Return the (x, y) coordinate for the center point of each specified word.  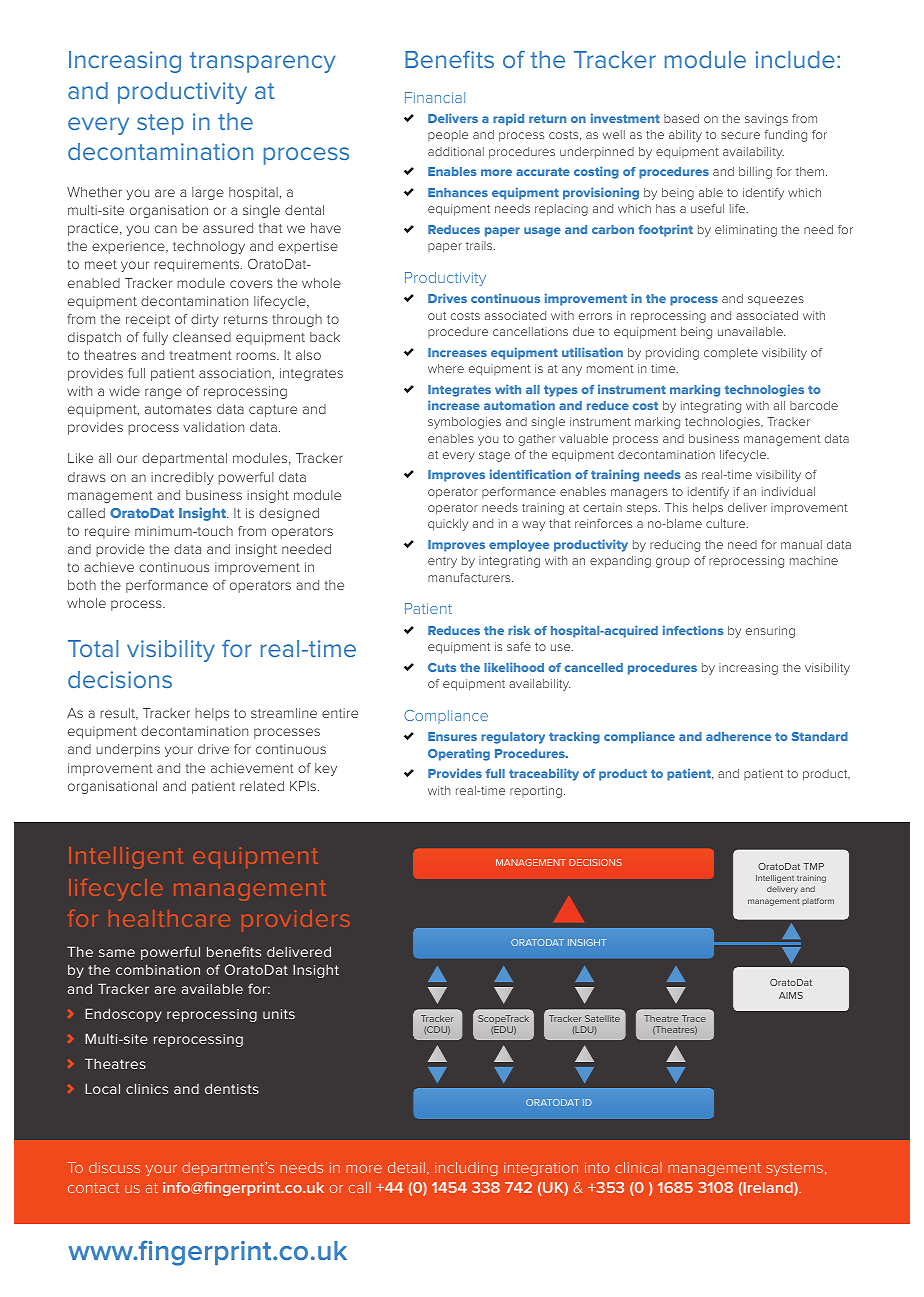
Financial (435, 97)
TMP (813, 866)
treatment (201, 355)
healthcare (169, 918)
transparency (262, 62)
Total (93, 648)
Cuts (442, 667)
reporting (536, 792)
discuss (114, 1167)
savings (766, 120)
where (446, 368)
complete (731, 353)
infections (693, 630)
